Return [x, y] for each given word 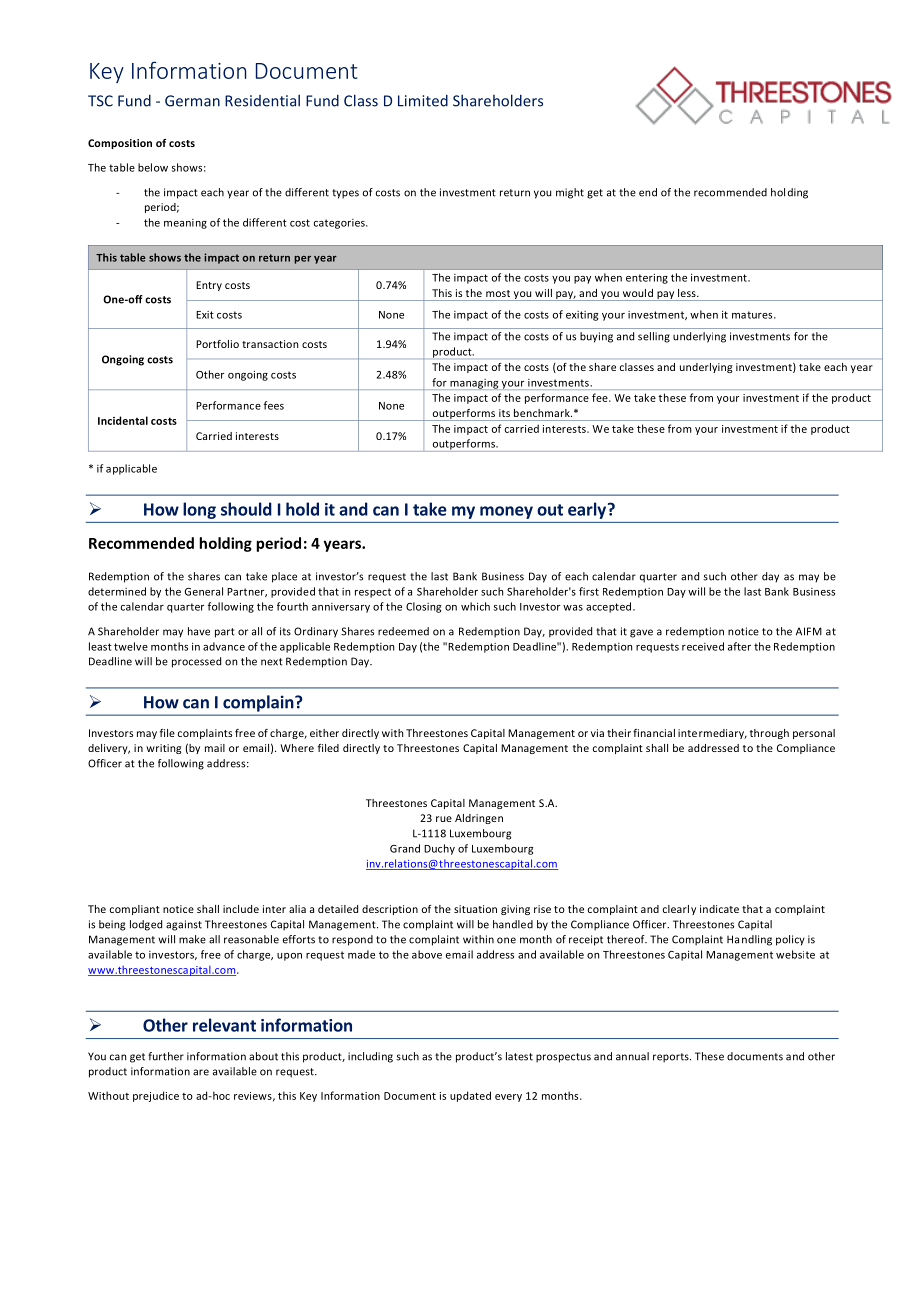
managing [474, 384]
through [769, 734]
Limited [423, 100]
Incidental [123, 420]
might [570, 193]
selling [654, 337]
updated [470, 1096]
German [192, 101]
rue [444, 819]
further [166, 1056]
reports [672, 1058]
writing [163, 749]
